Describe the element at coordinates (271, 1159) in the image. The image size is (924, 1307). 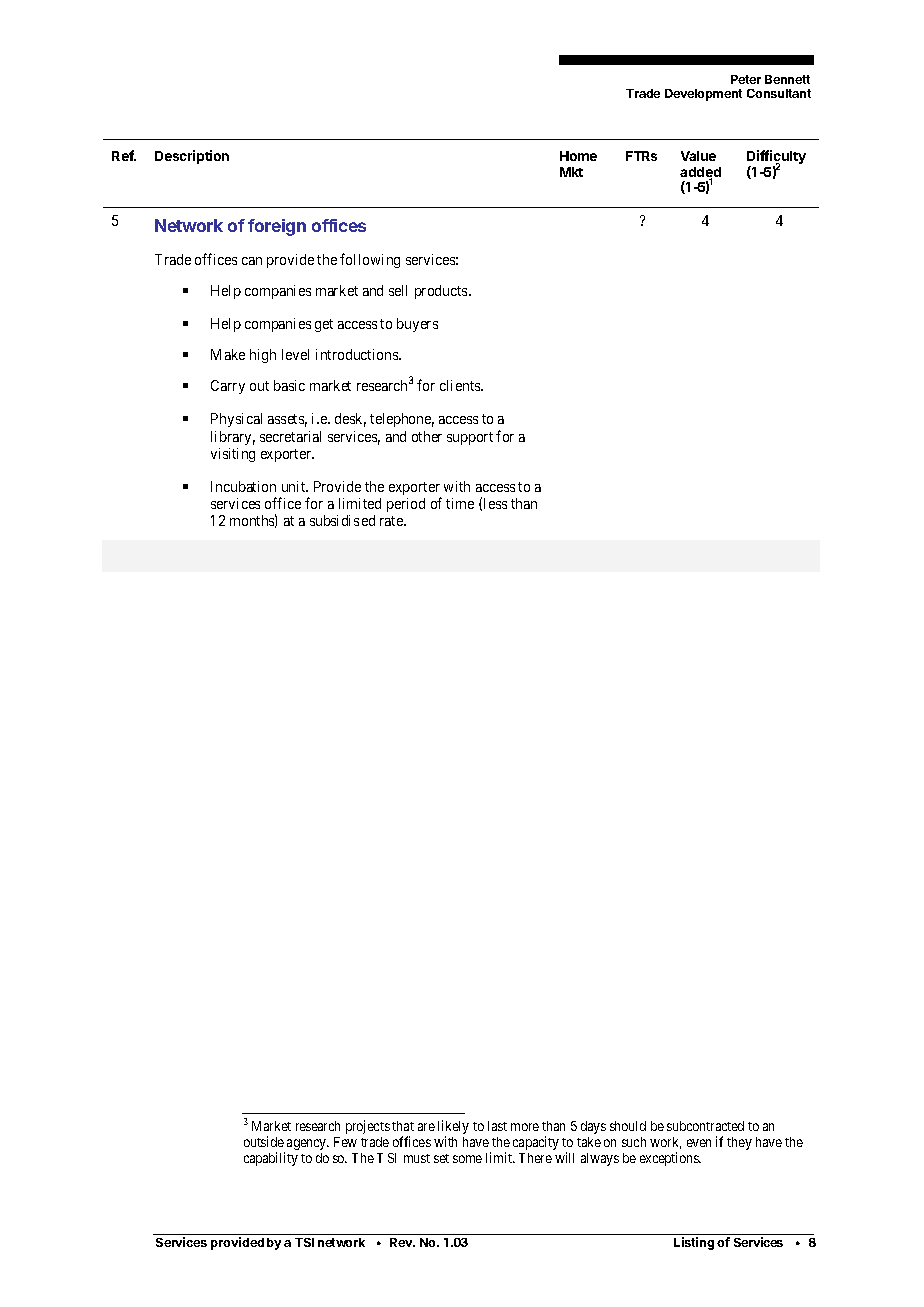
I see `capability` at that location.
